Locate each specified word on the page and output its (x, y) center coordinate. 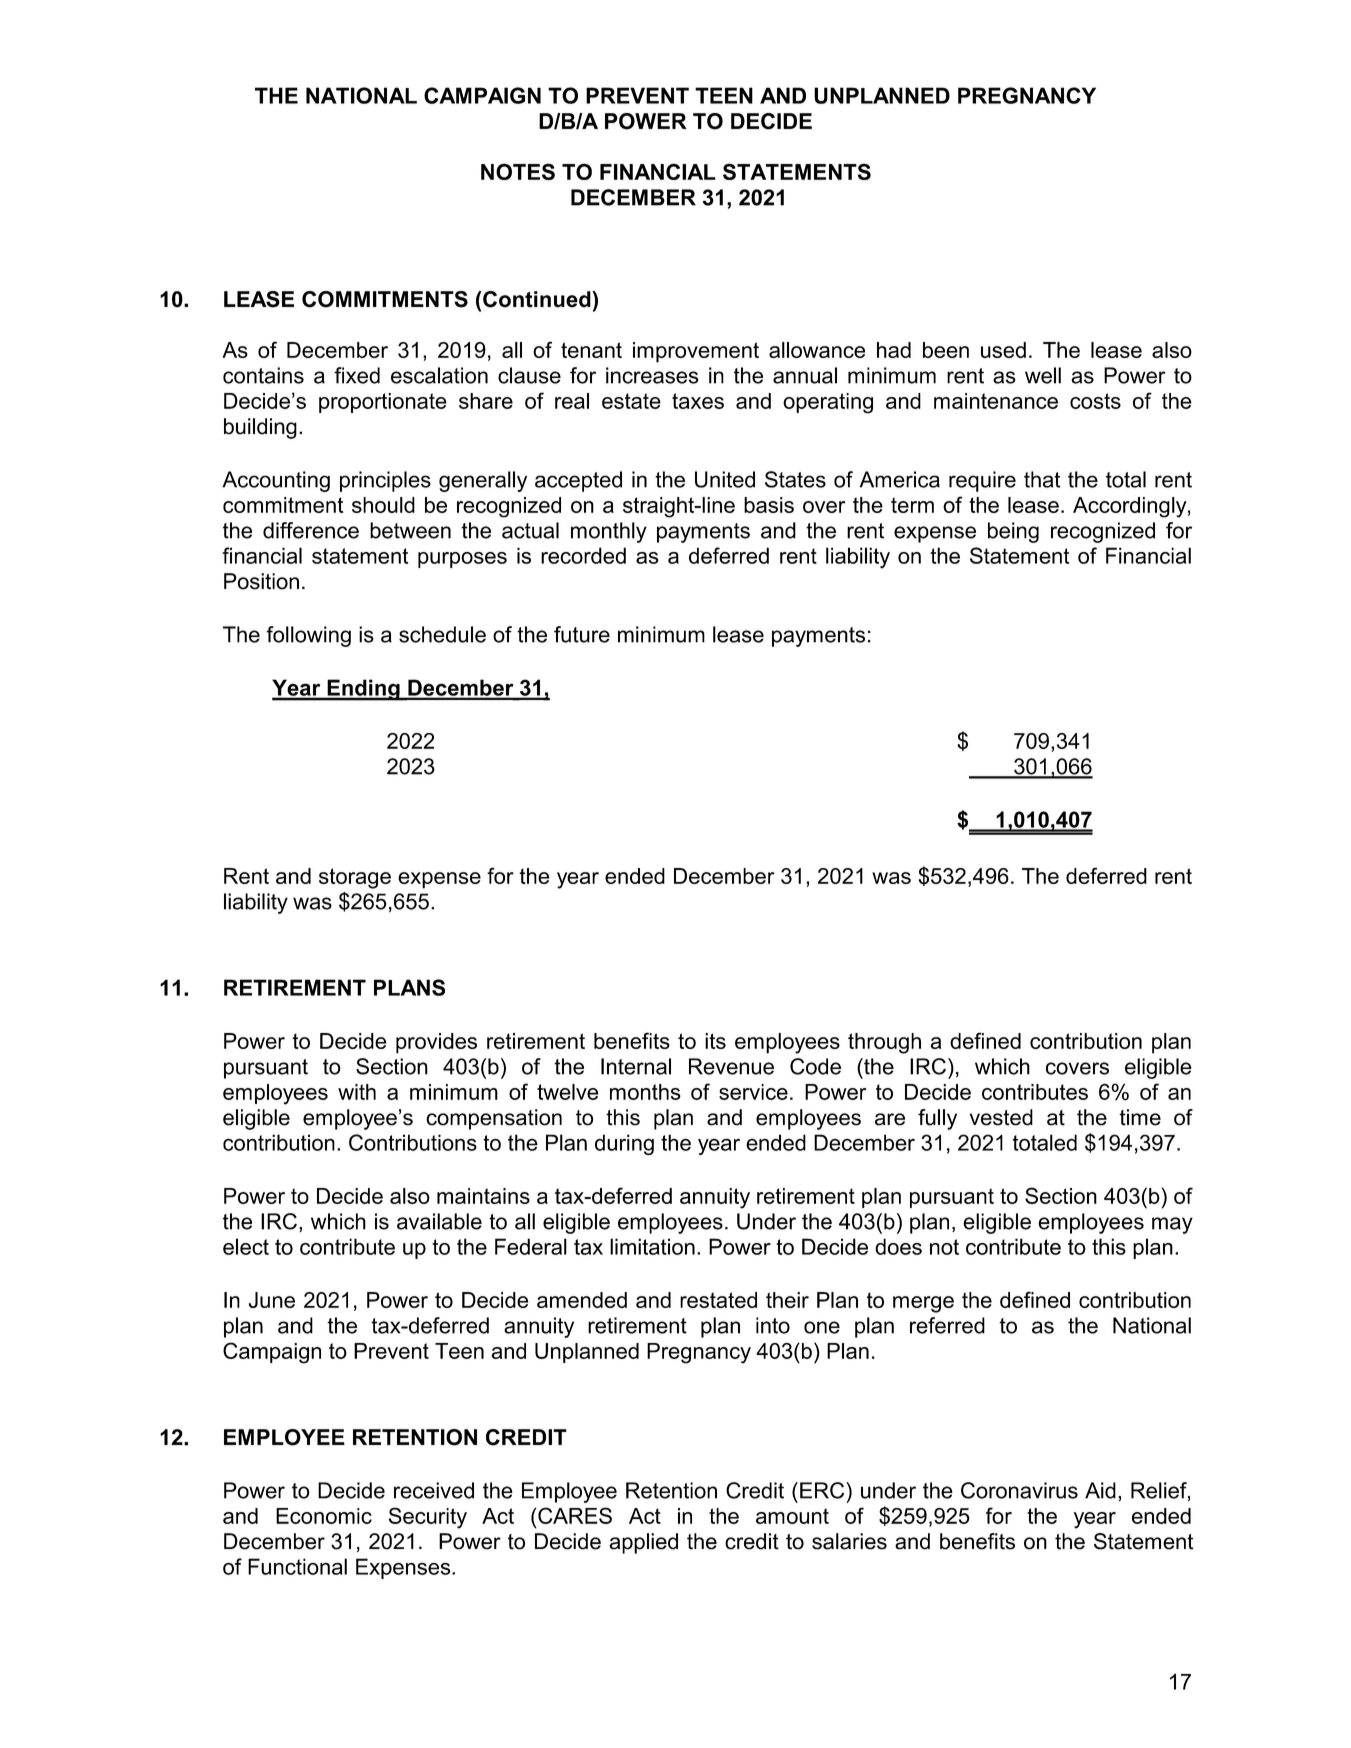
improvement (696, 352)
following (308, 636)
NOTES (518, 171)
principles (385, 481)
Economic (324, 1516)
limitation (652, 1246)
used (1003, 350)
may (1172, 1225)
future (582, 634)
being (1013, 532)
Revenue (731, 1066)
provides (436, 1043)
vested (1001, 1117)
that (1042, 479)
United (725, 479)
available (439, 1221)
